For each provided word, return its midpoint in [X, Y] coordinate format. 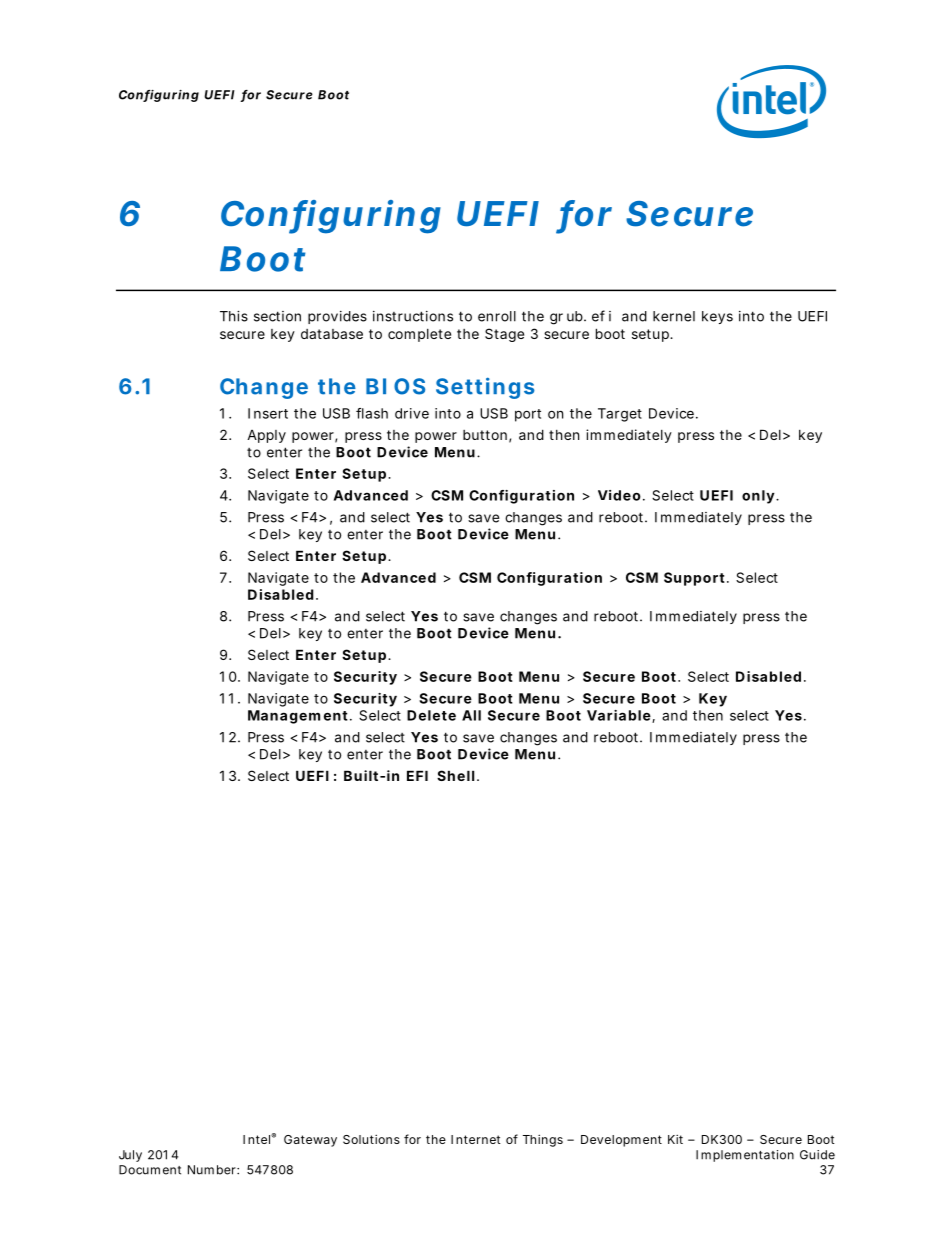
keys [717, 317]
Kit [675, 1139]
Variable [619, 715]
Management [298, 717]
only [758, 497]
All [471, 715]
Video [619, 495]
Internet [476, 1139]
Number [213, 1170]
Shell [455, 775]
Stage [504, 335]
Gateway [310, 1141]
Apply [266, 436]
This [234, 316]
